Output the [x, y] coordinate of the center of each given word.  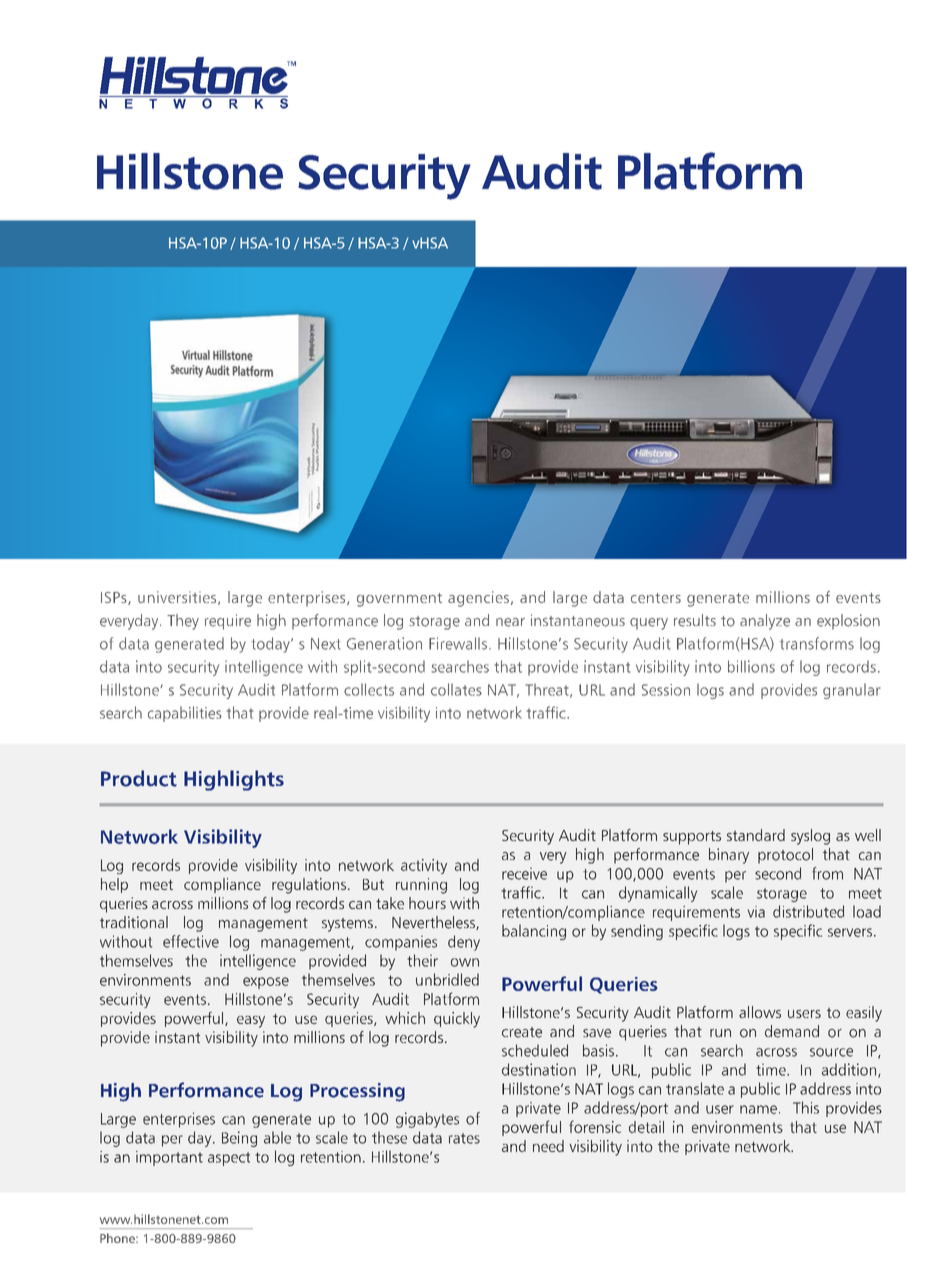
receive [524, 873]
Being [239, 1139]
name [758, 1109]
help [114, 885]
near [510, 622]
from [827, 873]
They [183, 622]
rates [464, 1138]
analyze [765, 622]
